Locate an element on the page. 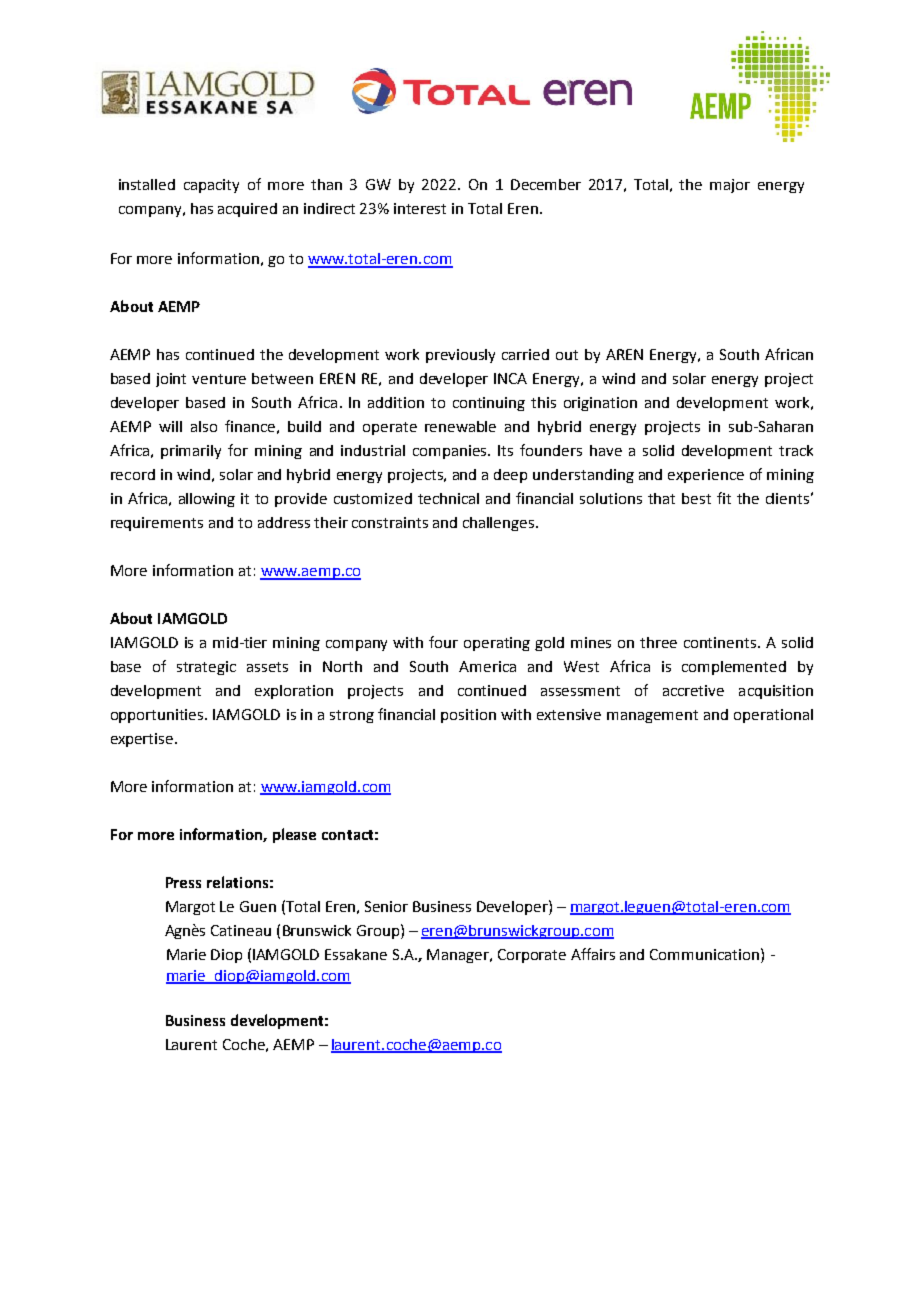 The image size is (924, 1308). challenges is located at coordinates (500, 524).
